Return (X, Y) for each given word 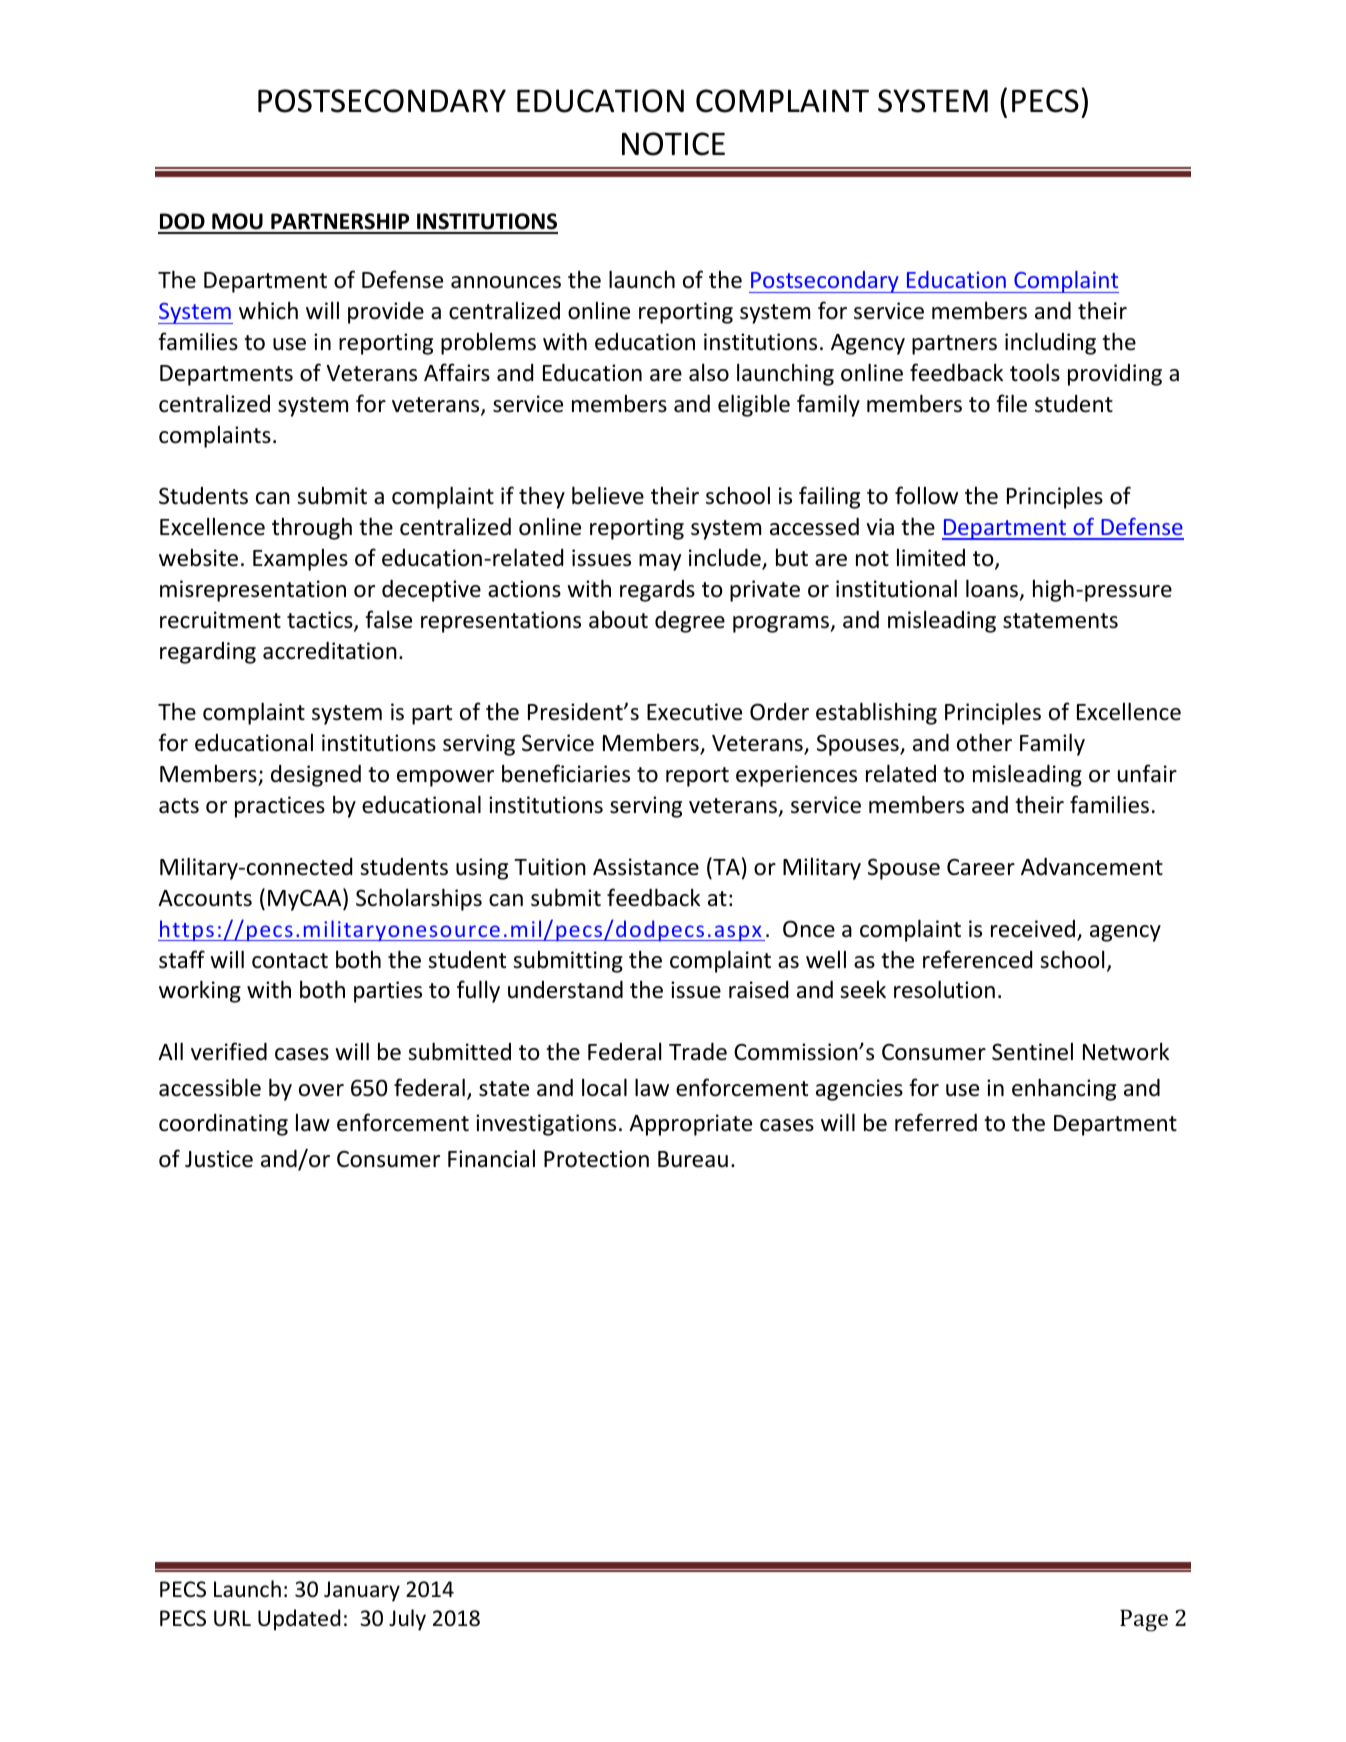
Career (981, 867)
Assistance (646, 867)
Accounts (205, 898)
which (268, 310)
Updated (299, 1620)
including (1050, 343)
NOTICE (673, 144)
